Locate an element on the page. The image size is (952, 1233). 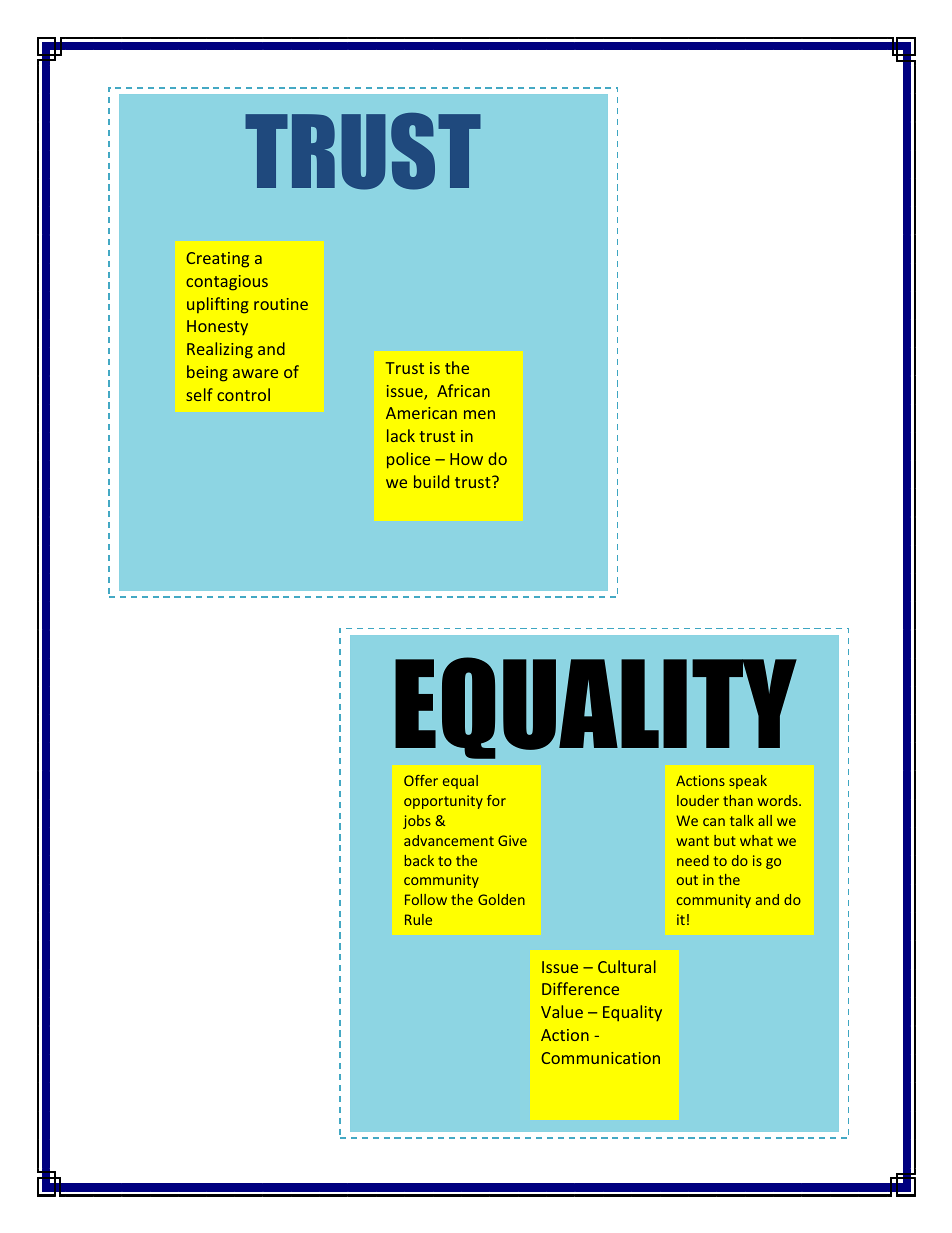
Rule is located at coordinates (418, 919).
